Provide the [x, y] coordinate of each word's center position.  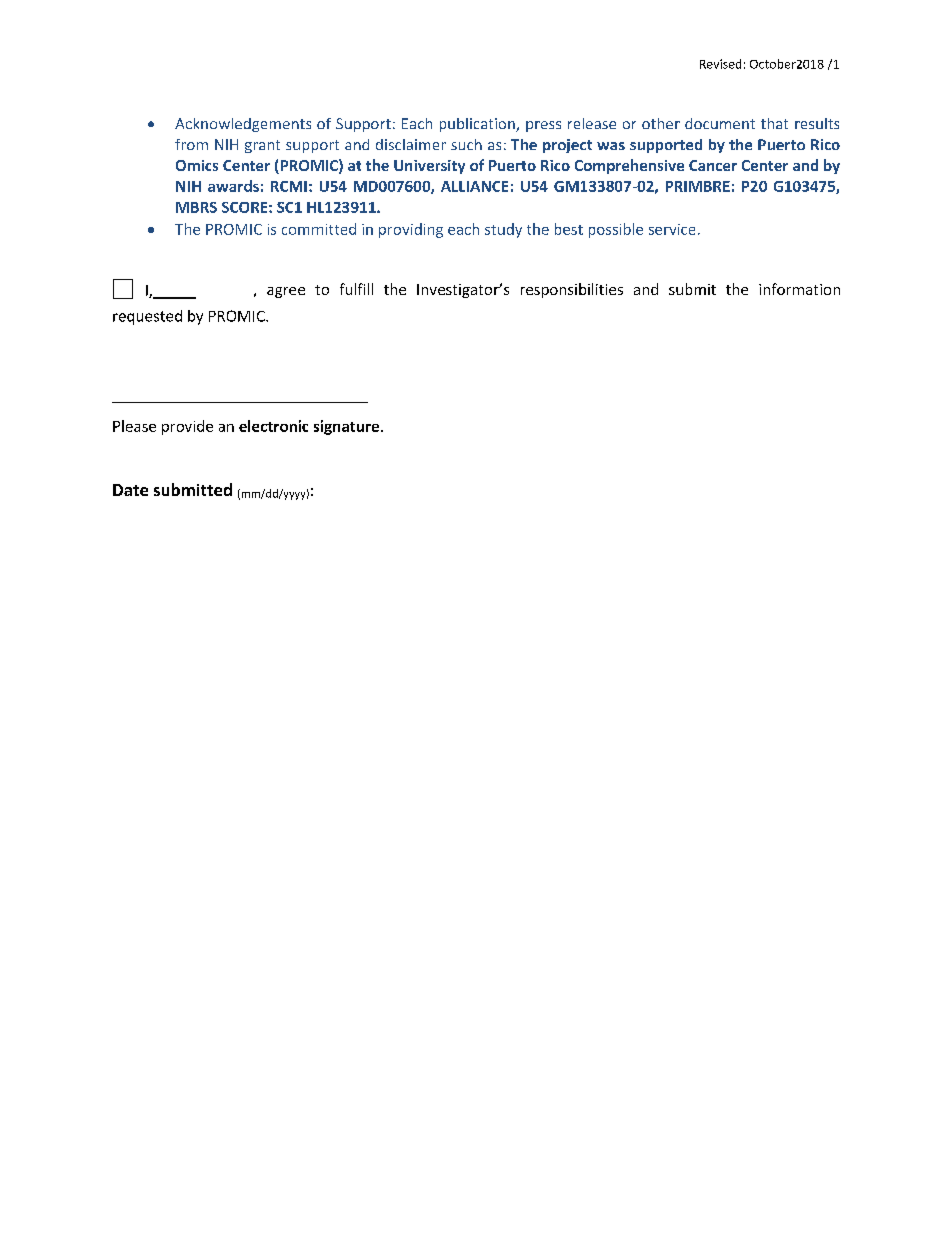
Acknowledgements [243, 125]
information [799, 289]
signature [348, 427]
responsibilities [572, 290]
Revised [720, 64]
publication [478, 125]
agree [286, 292]
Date [130, 490]
